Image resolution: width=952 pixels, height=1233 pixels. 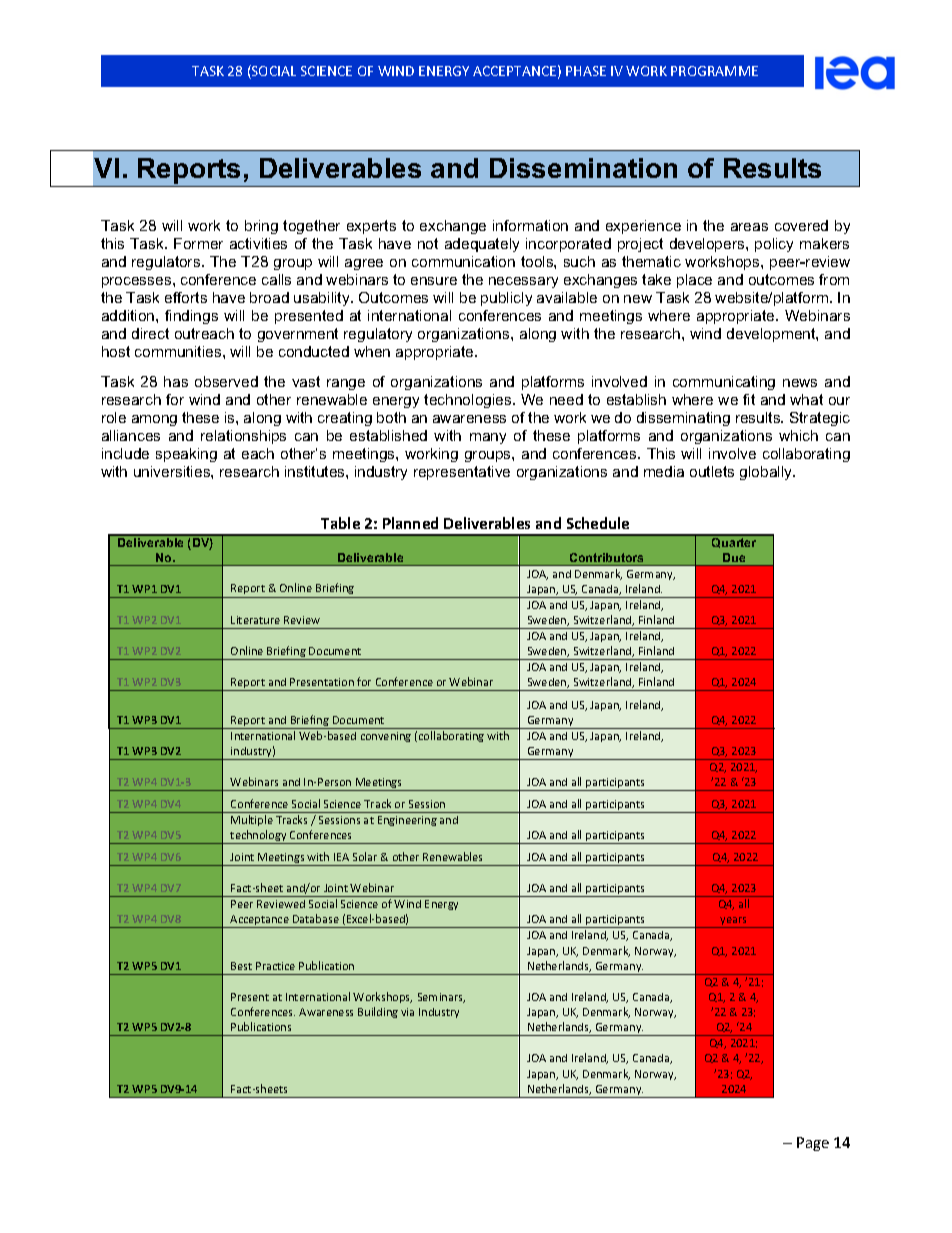 I want to click on via, so click(x=407, y=1012).
